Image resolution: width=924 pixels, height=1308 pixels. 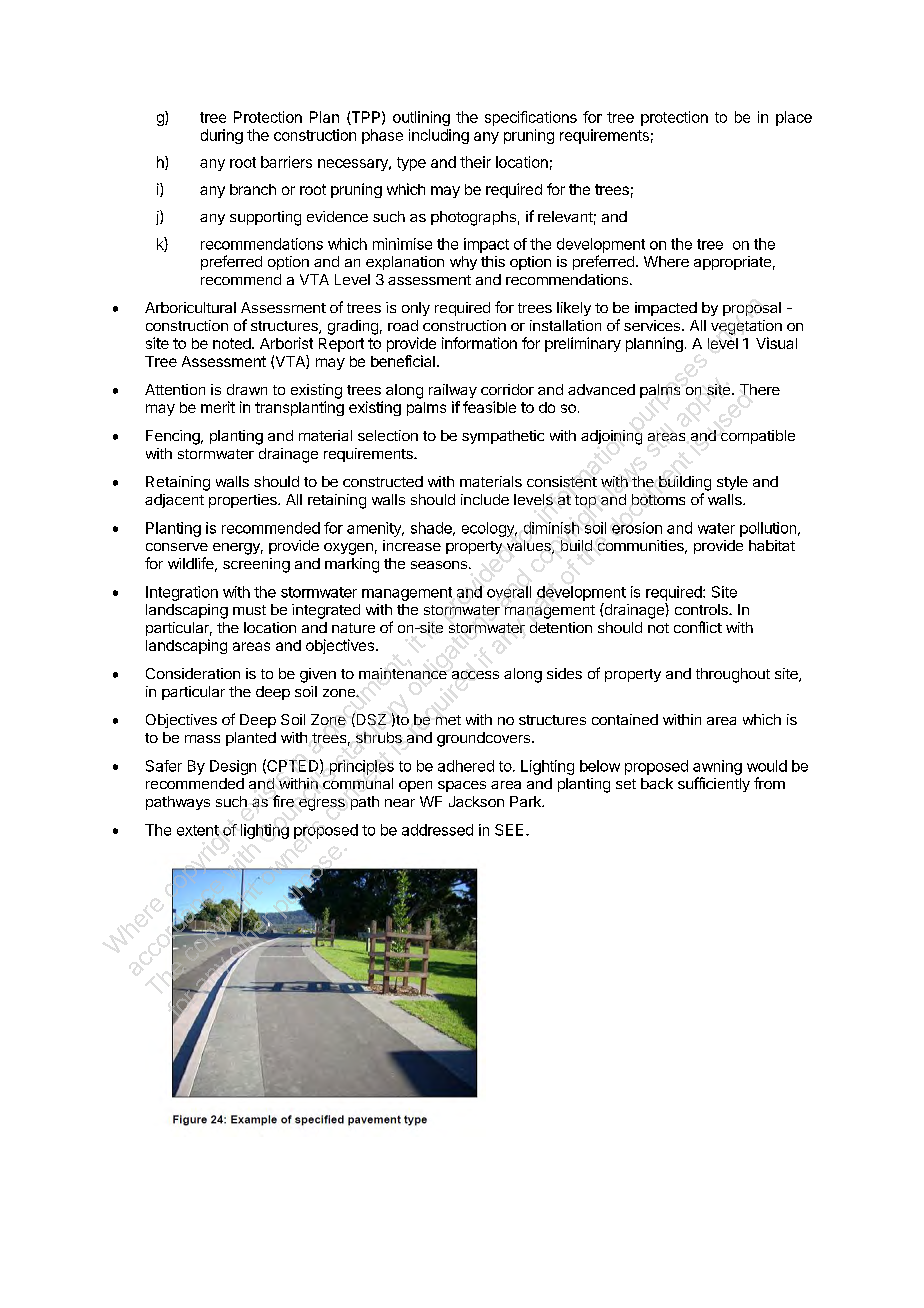 I want to click on conflict, so click(x=698, y=627).
